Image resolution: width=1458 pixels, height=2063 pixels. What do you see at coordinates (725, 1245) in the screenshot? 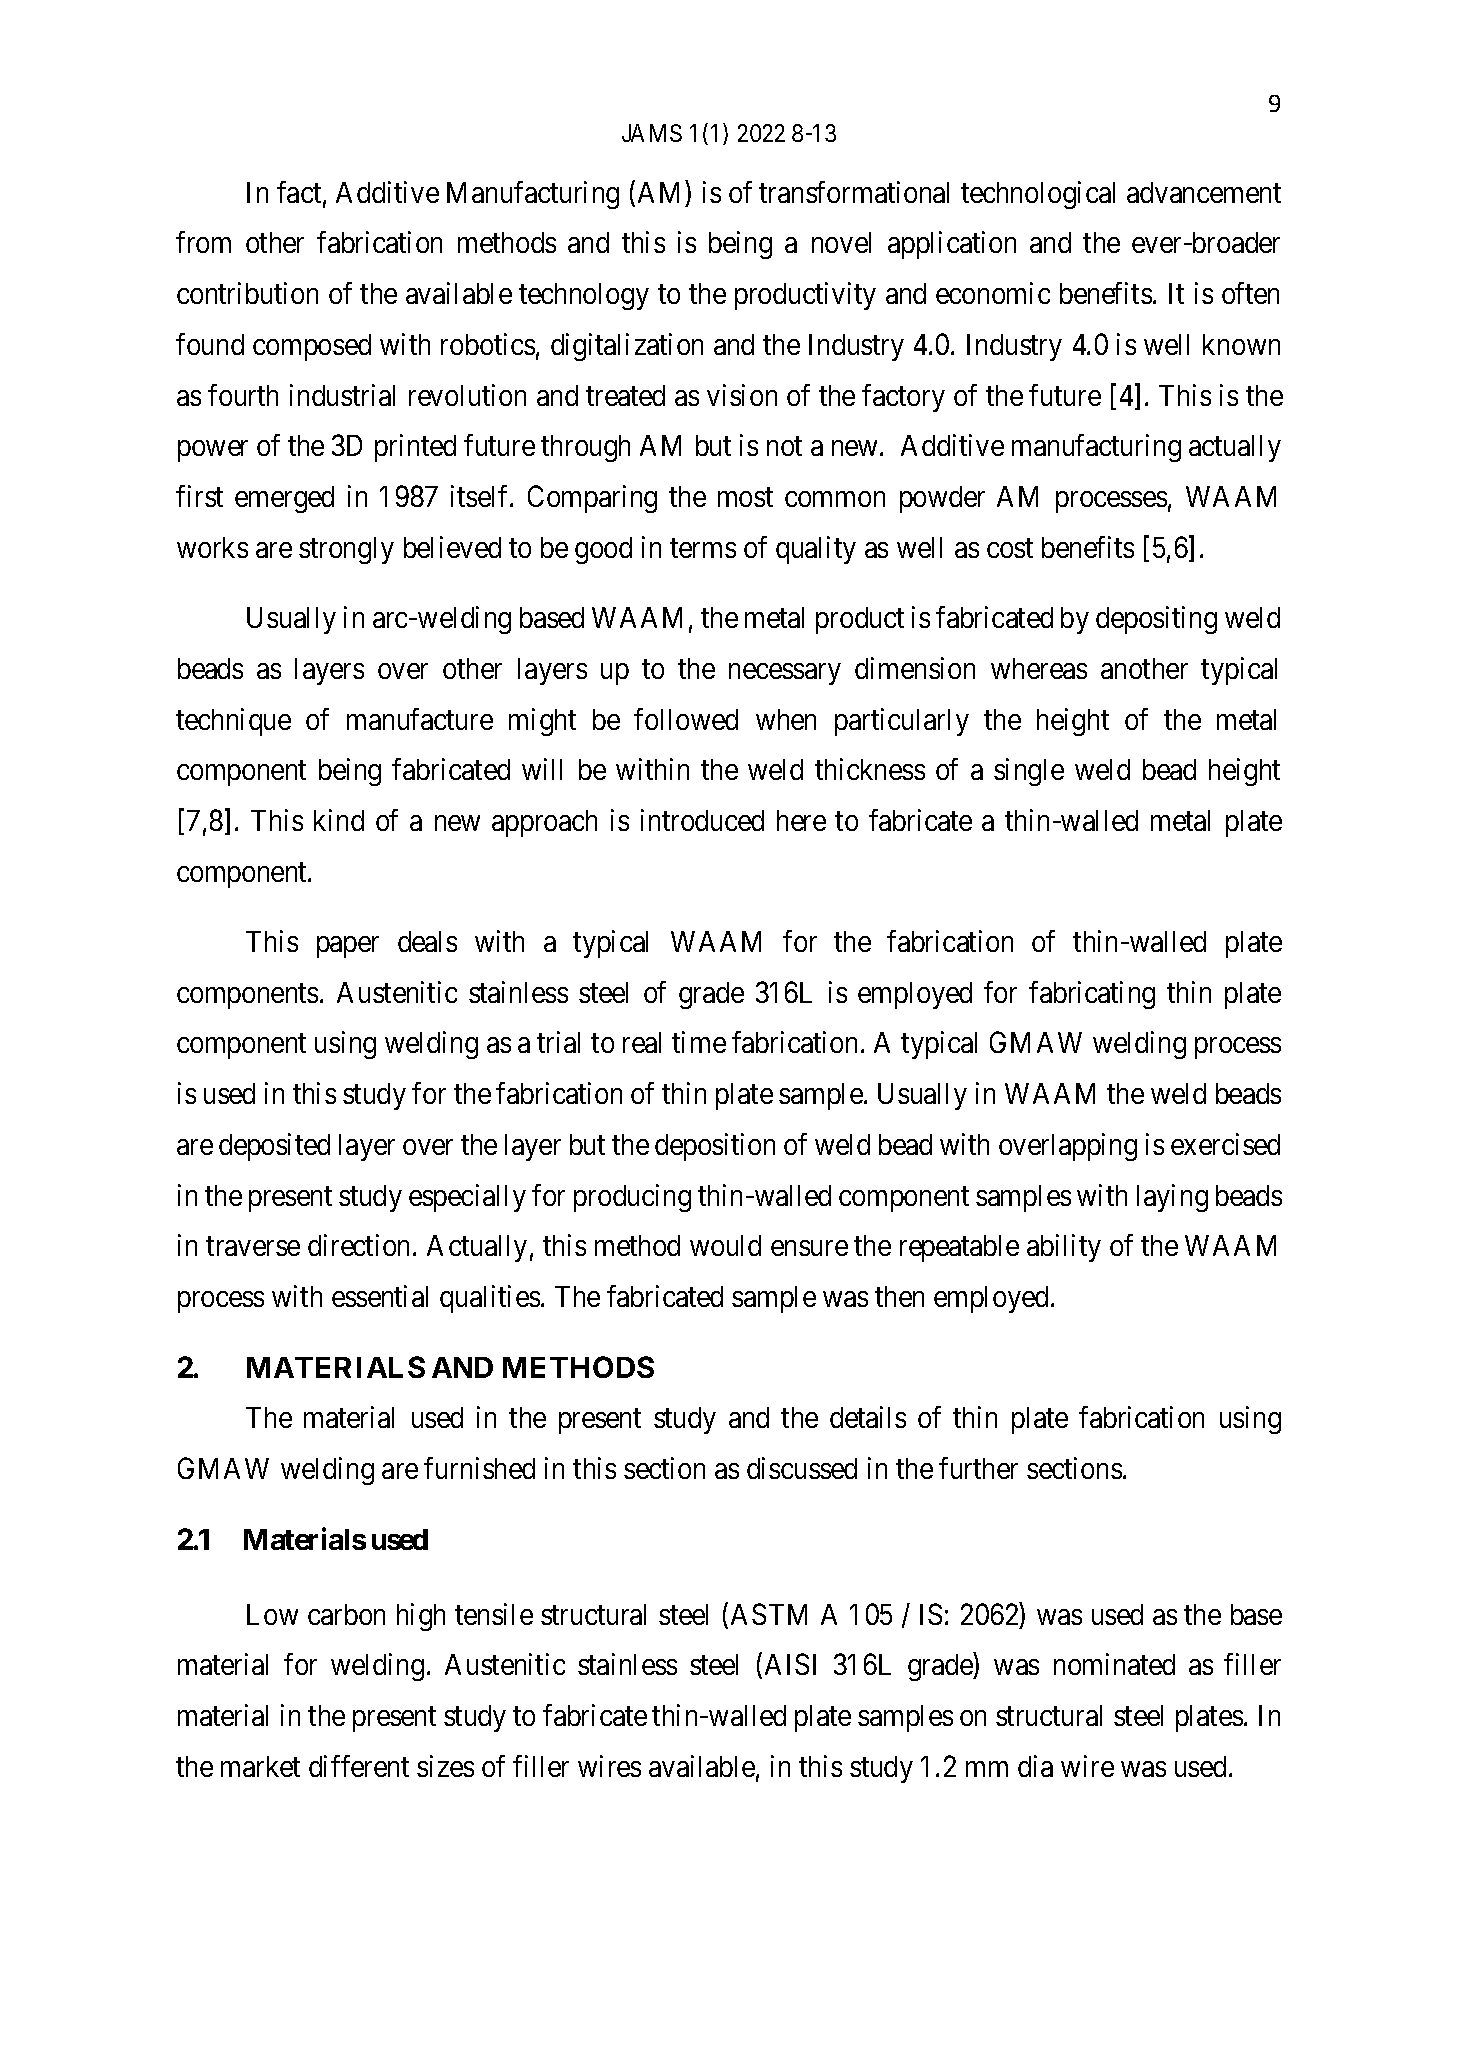
I see `would` at bounding box center [725, 1245].
